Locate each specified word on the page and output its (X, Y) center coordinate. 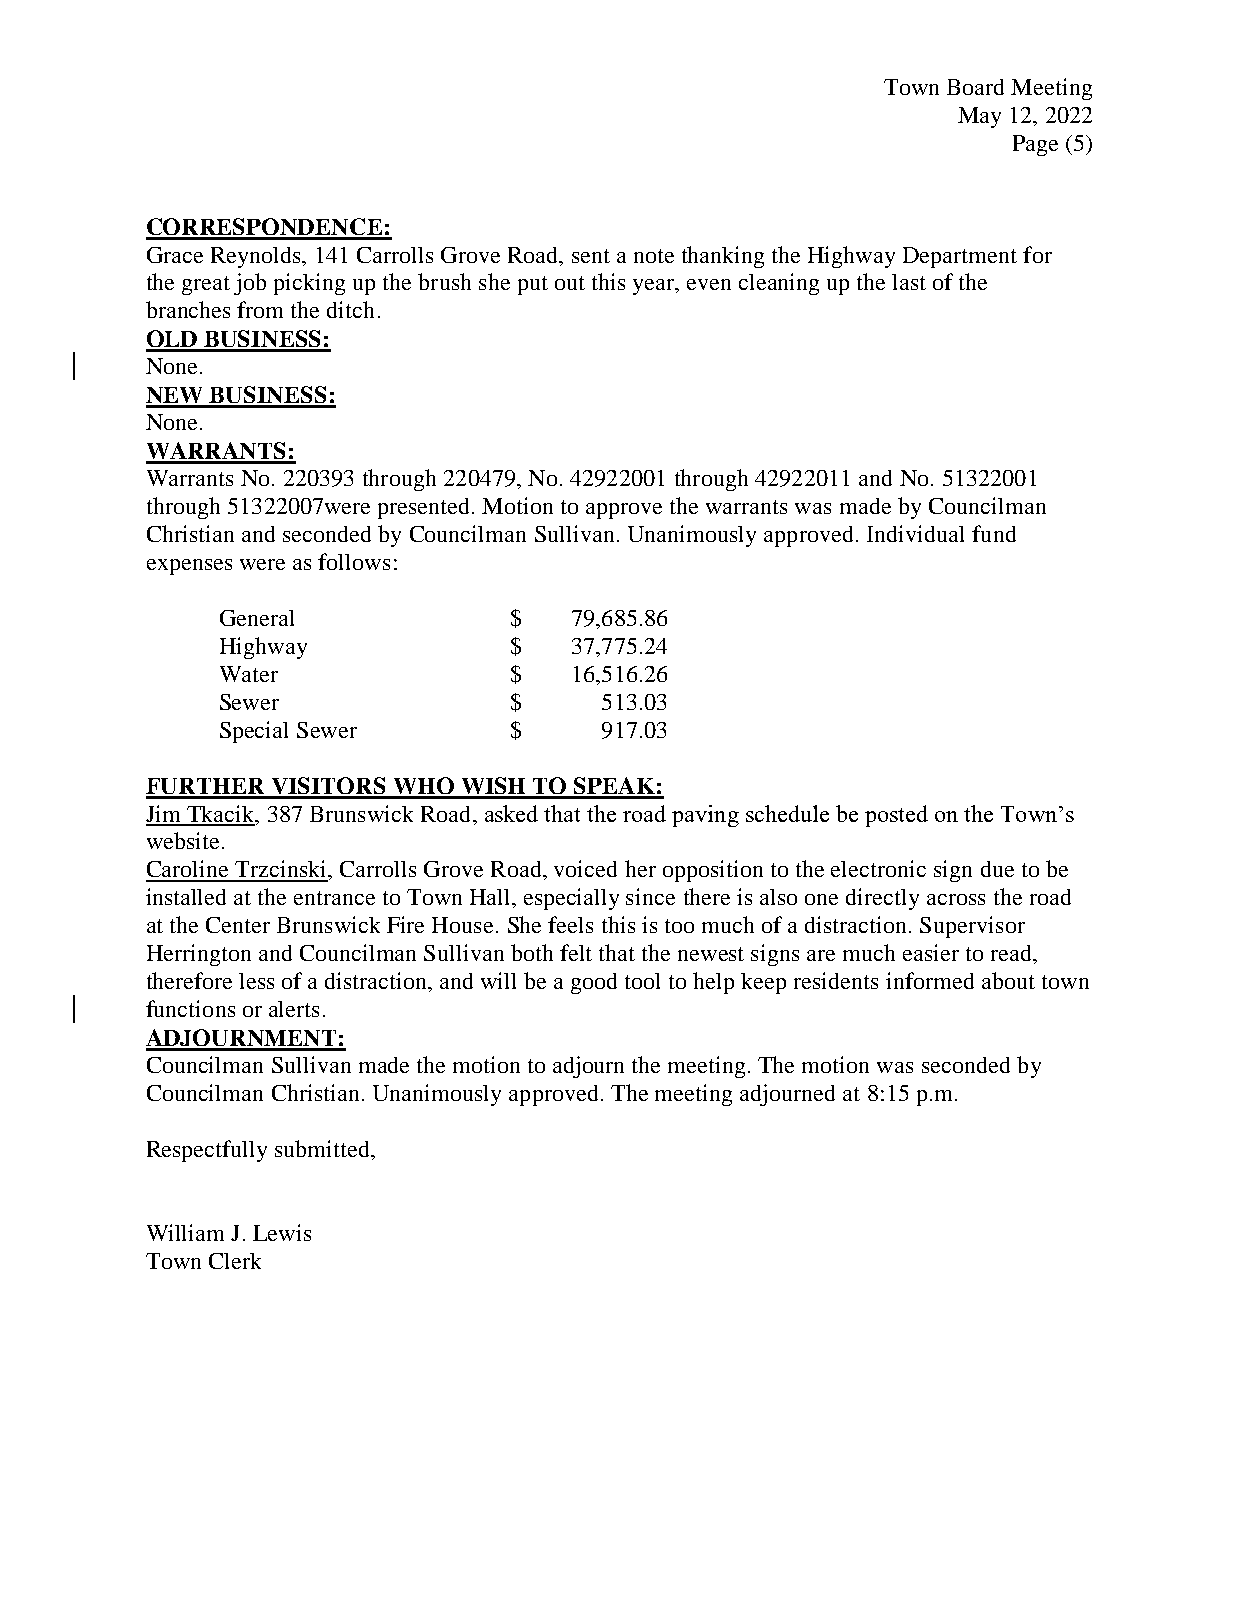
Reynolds (257, 257)
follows (354, 561)
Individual (915, 533)
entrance (334, 898)
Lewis (282, 1232)
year (654, 287)
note (654, 256)
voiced (585, 868)
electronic (878, 868)
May (979, 117)
